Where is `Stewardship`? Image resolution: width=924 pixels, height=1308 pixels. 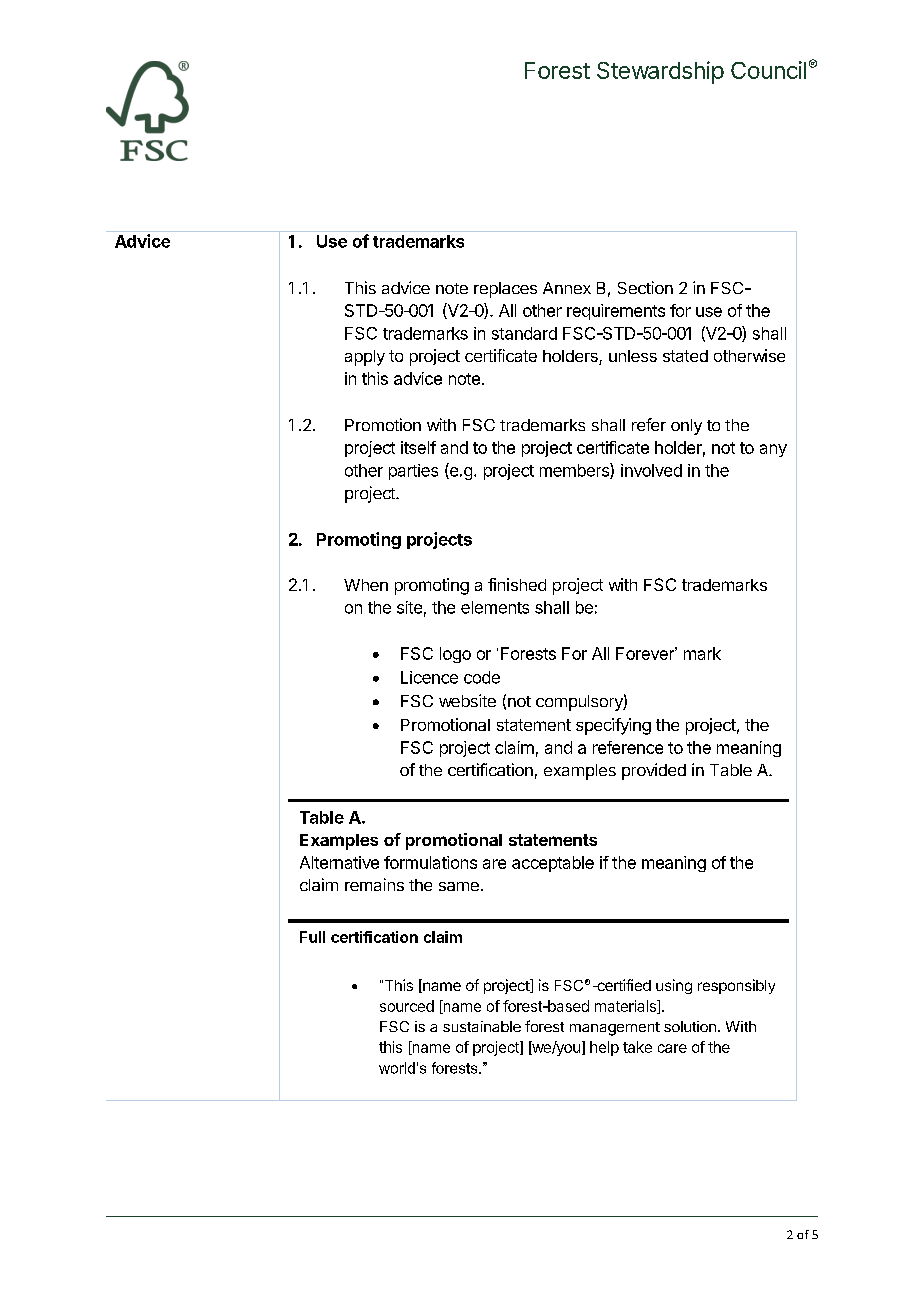
Stewardship is located at coordinates (660, 72).
